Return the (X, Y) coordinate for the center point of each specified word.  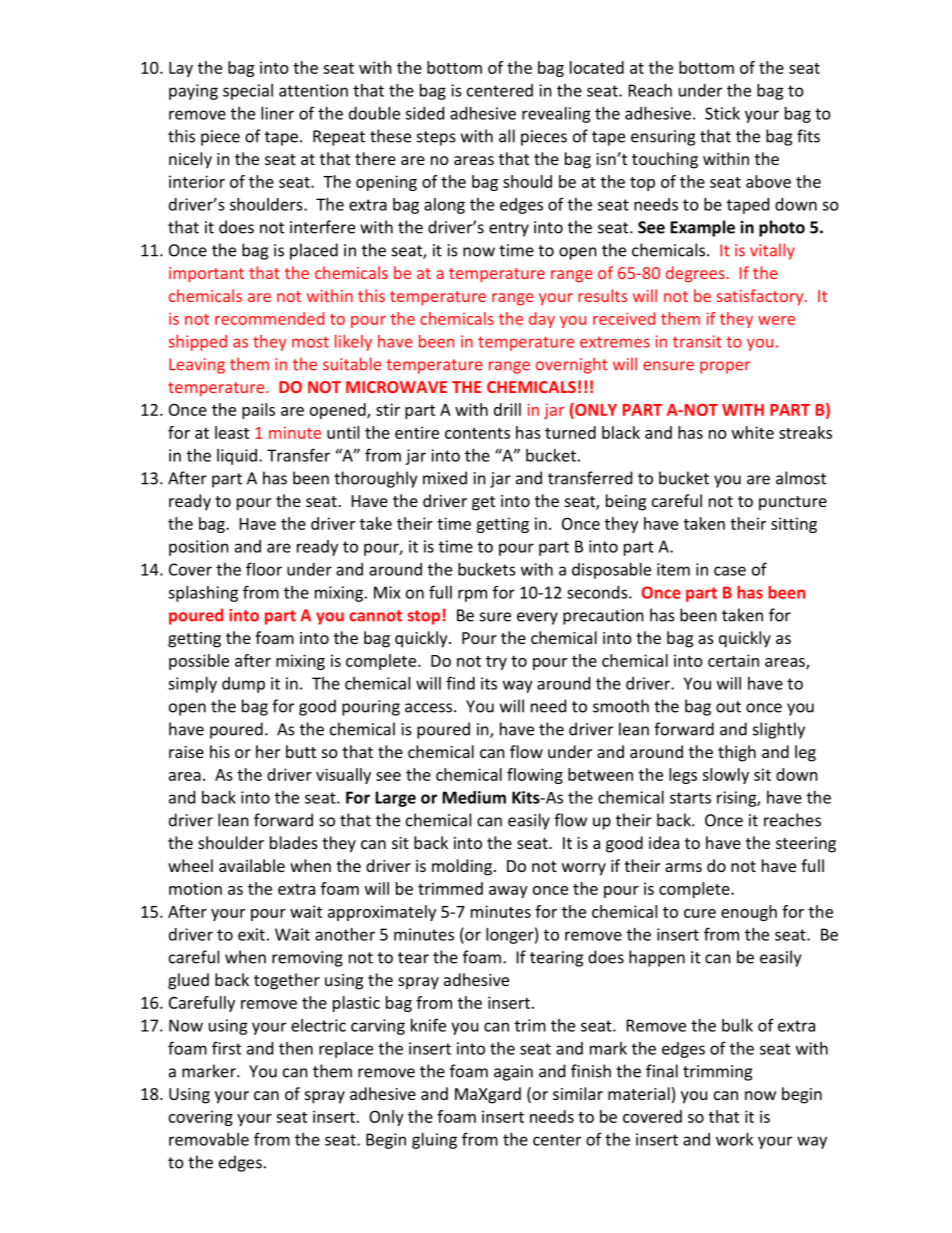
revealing (556, 115)
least (232, 432)
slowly (725, 776)
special (248, 92)
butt (301, 751)
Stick (722, 113)
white (753, 432)
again (513, 1073)
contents (477, 433)
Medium (474, 797)
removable (209, 1139)
